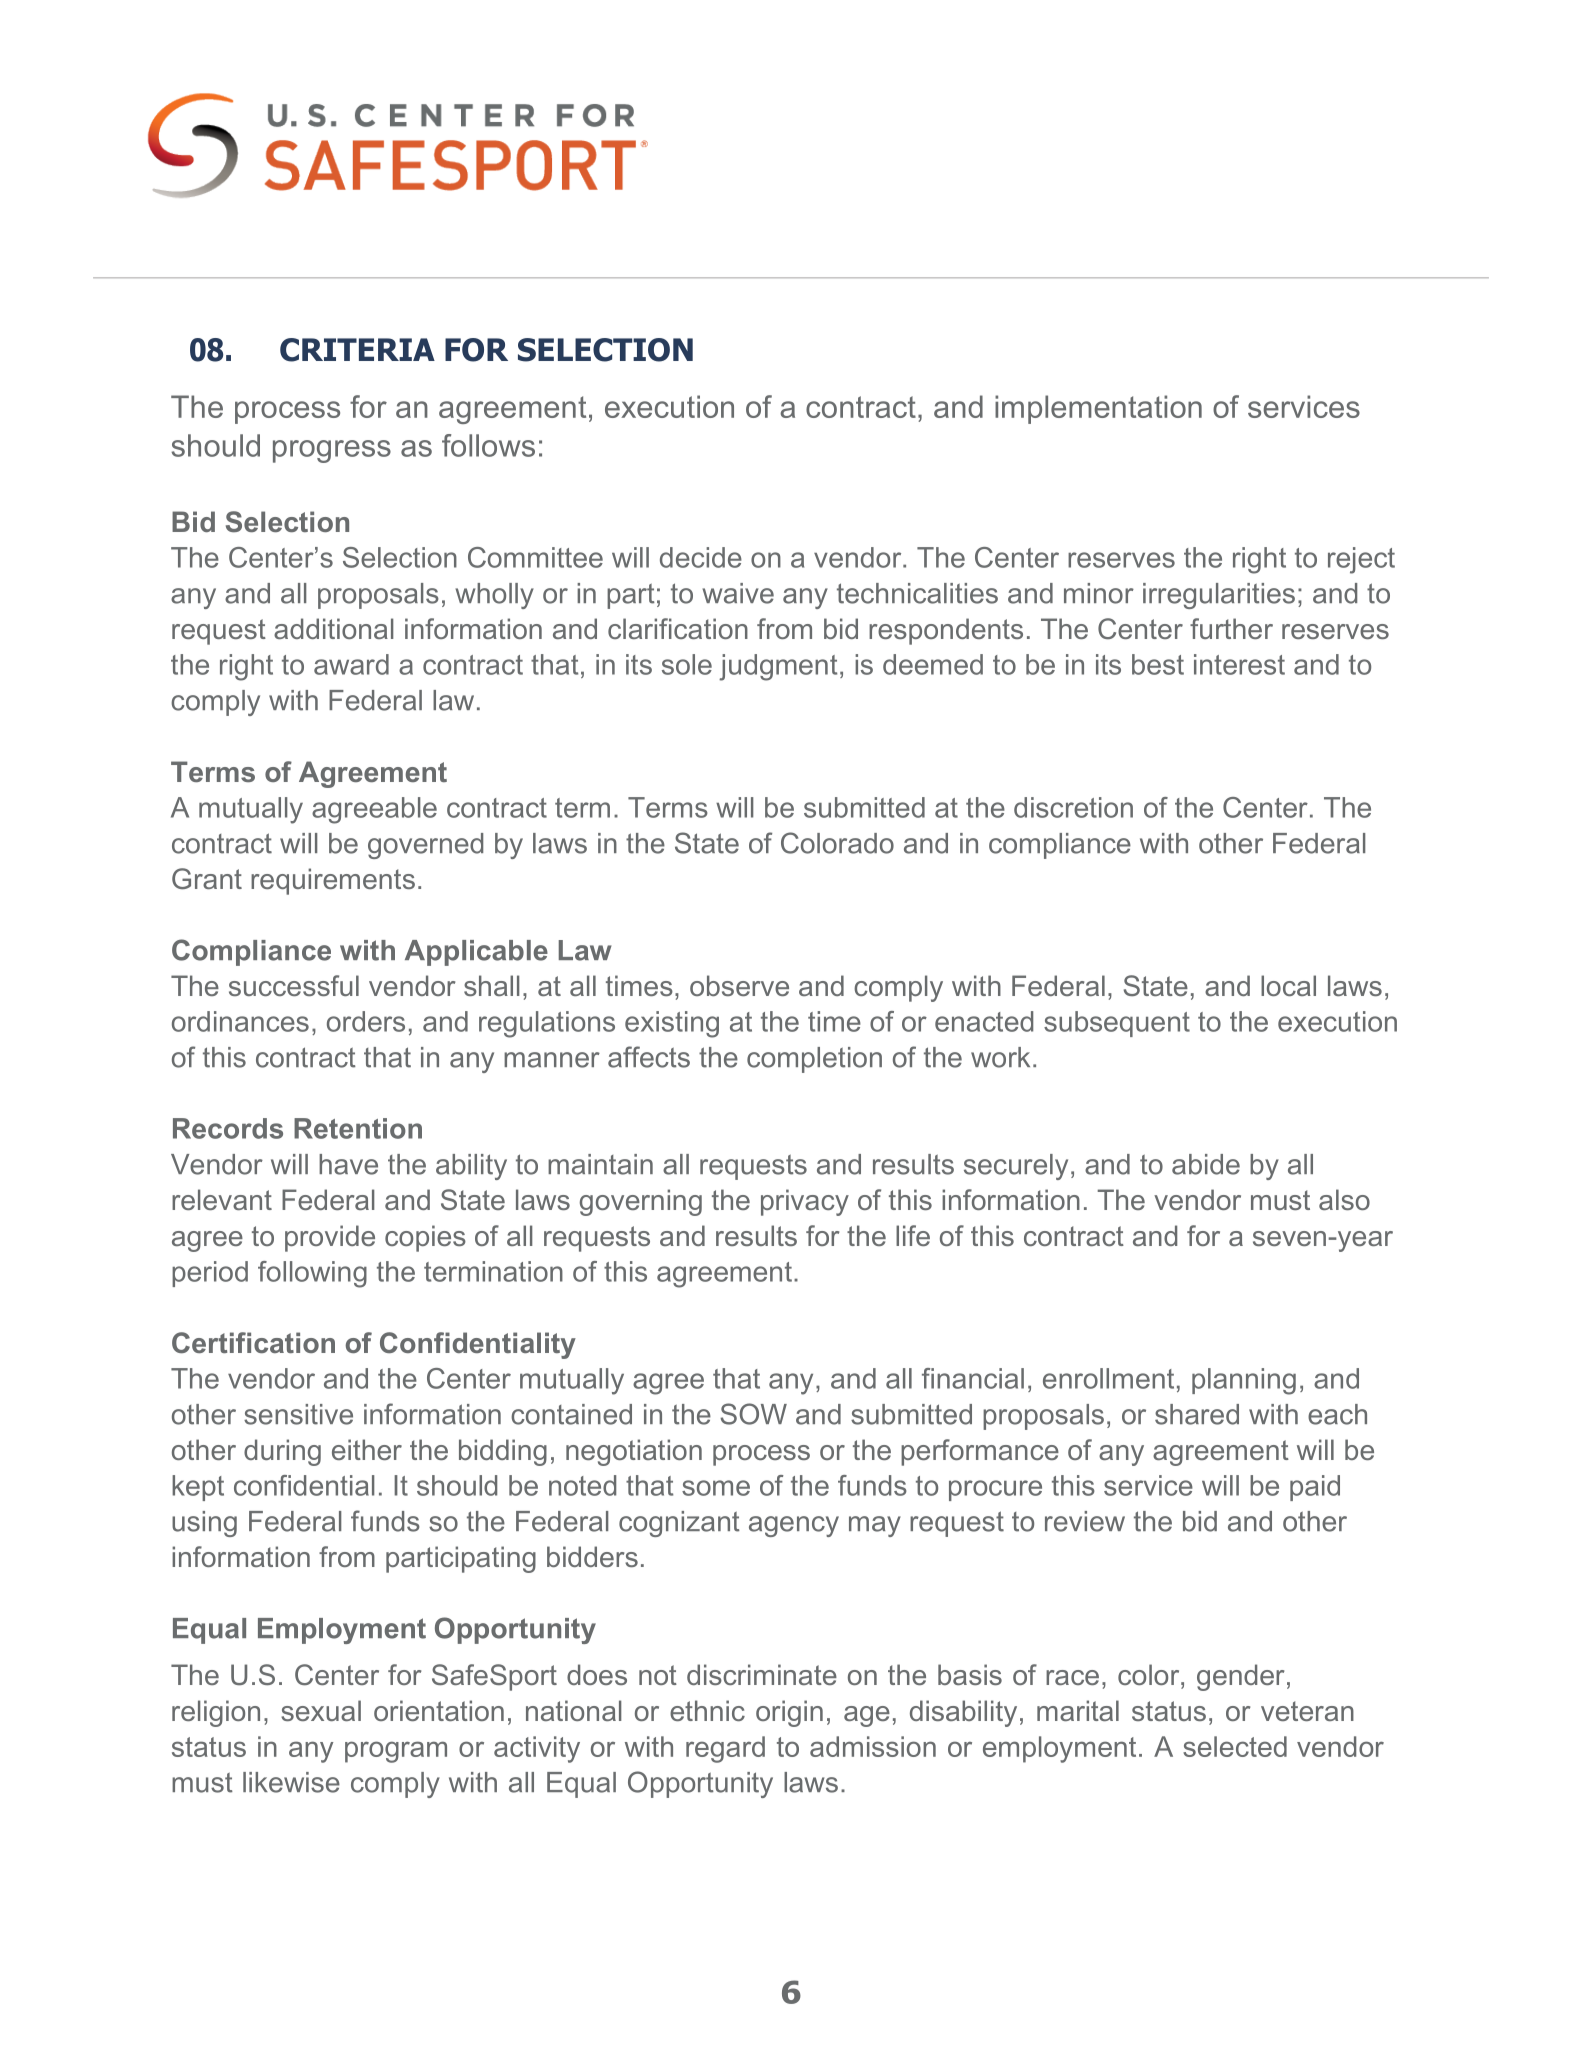 This image has height=2047, width=1582. What do you see at coordinates (1239, 664) in the image?
I see `interest` at bounding box center [1239, 664].
